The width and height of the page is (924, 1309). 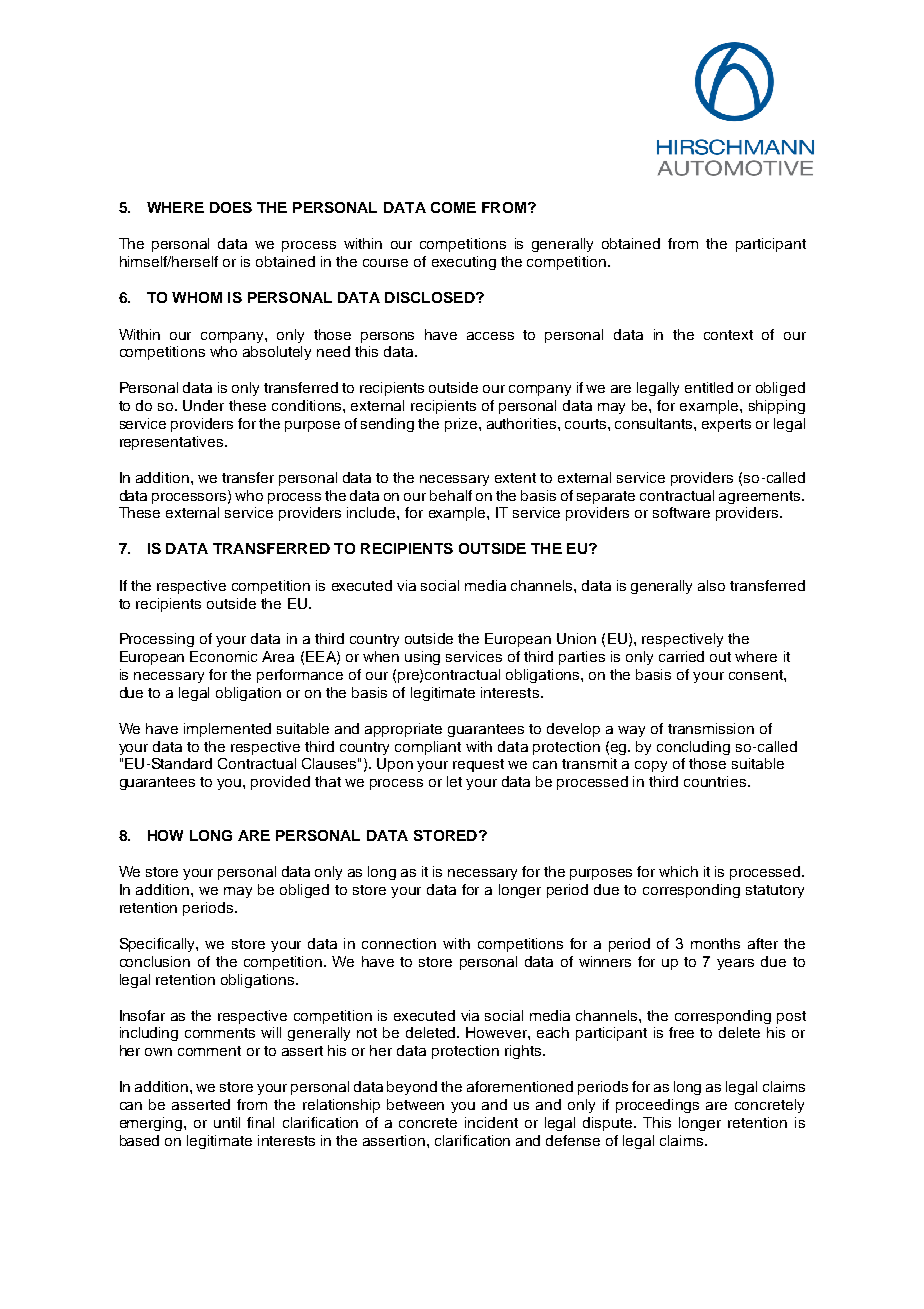 What do you see at coordinates (657, 1106) in the page?
I see `proceedings` at bounding box center [657, 1106].
